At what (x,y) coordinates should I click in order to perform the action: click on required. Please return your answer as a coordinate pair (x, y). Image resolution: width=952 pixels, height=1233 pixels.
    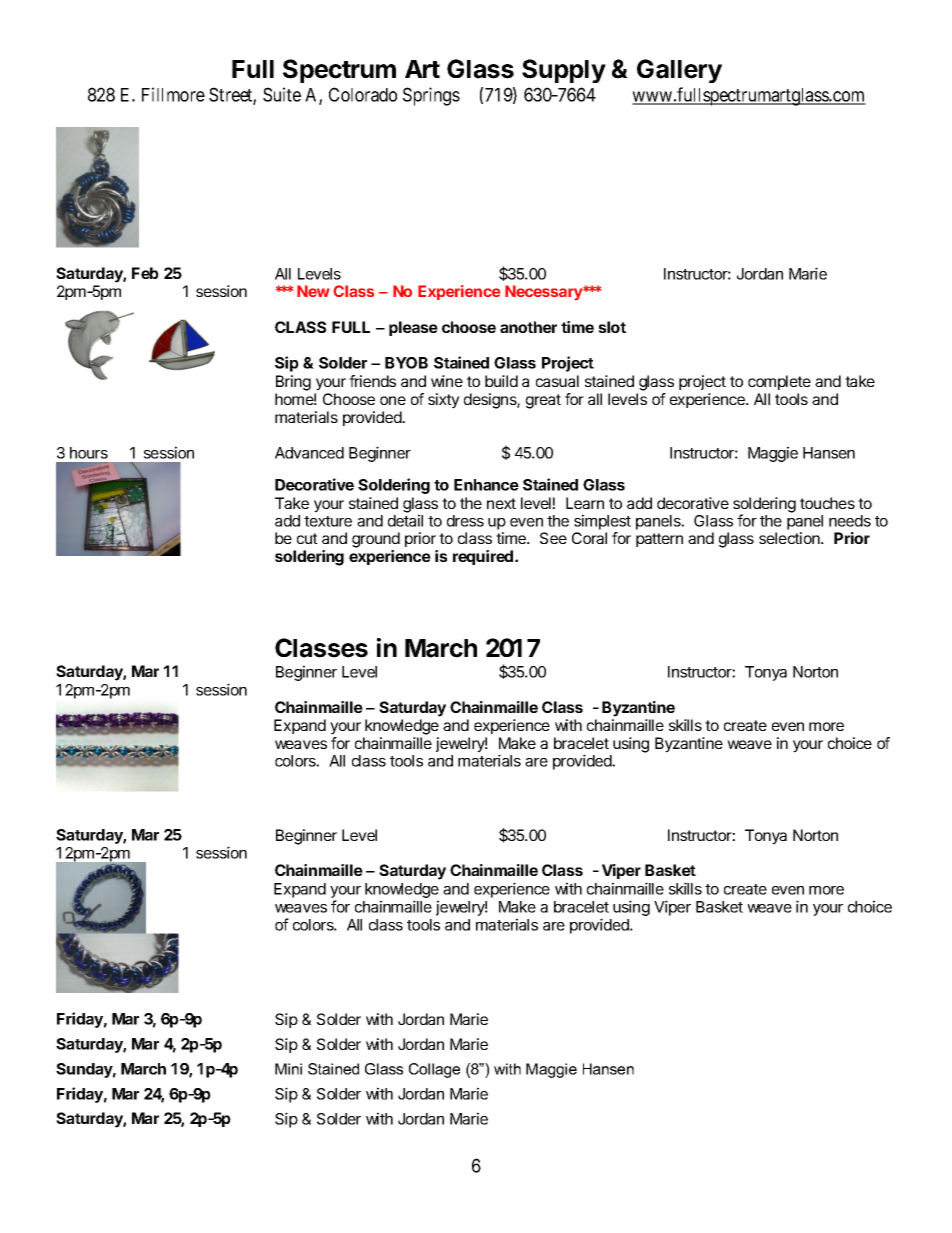
    Looking at the image, I should click on (483, 557).
